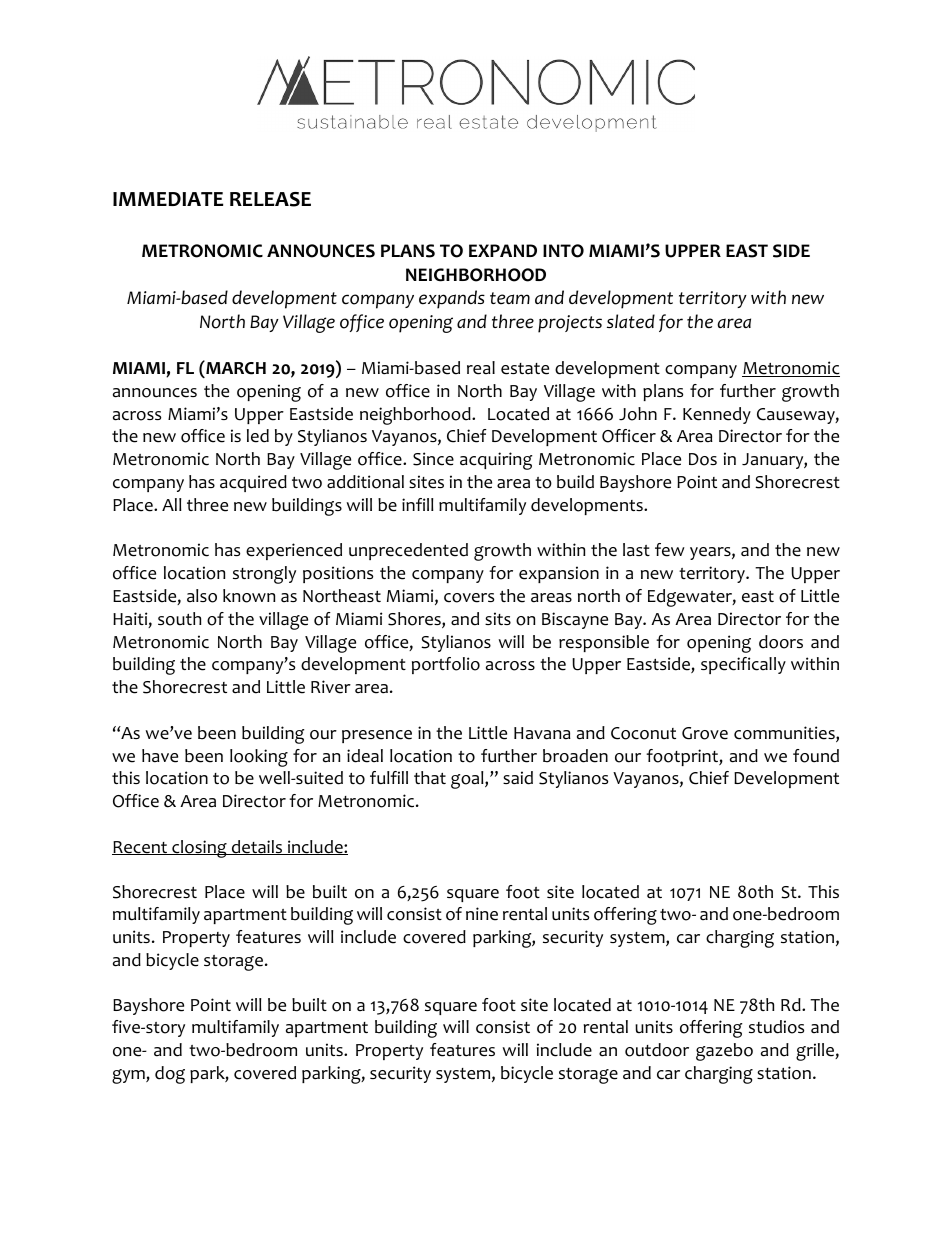 This document has height=1233, width=952. Describe the element at coordinates (179, 619) in the document. I see `south` at that location.
